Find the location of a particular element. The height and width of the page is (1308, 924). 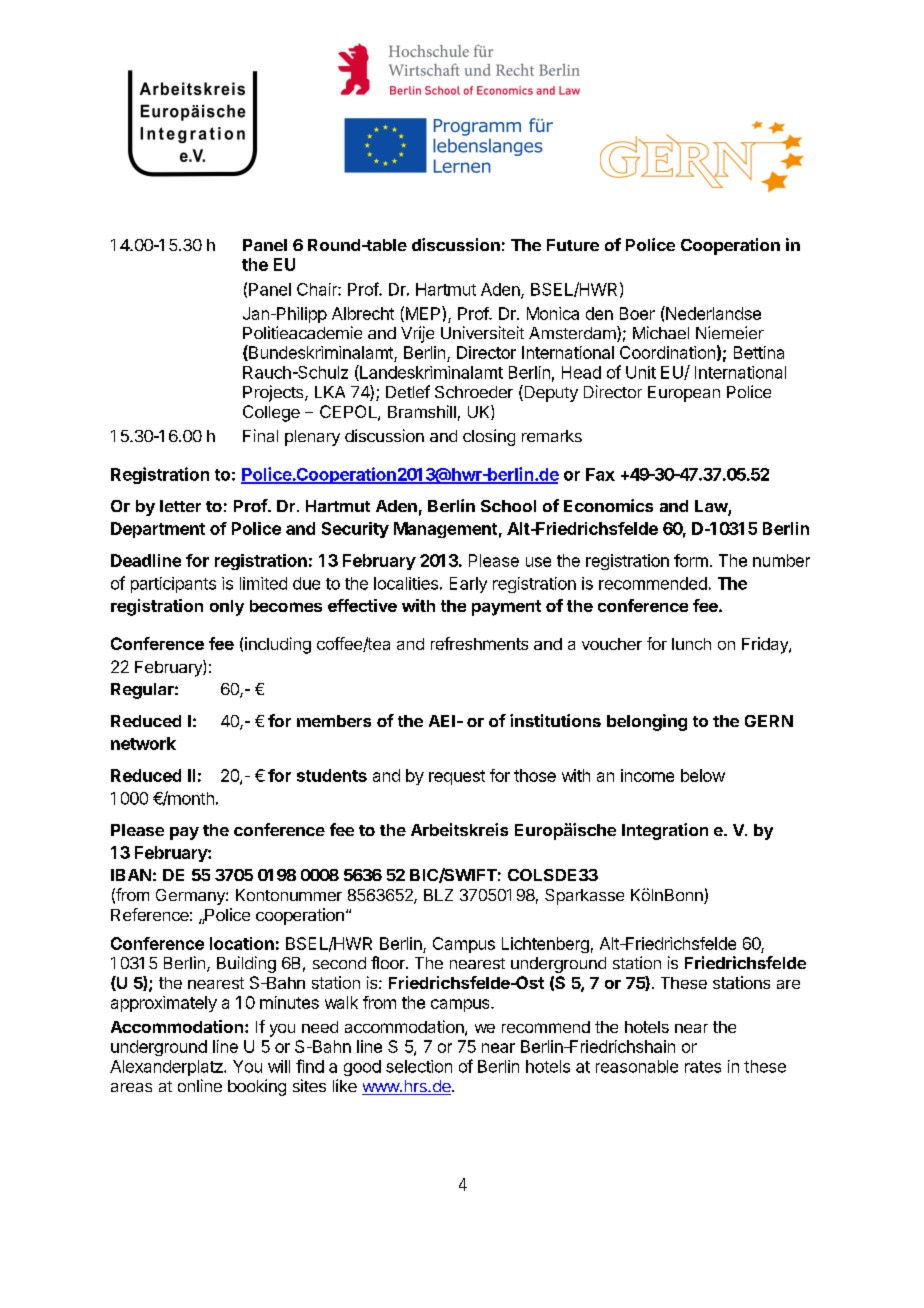

lunch is located at coordinates (691, 644).
